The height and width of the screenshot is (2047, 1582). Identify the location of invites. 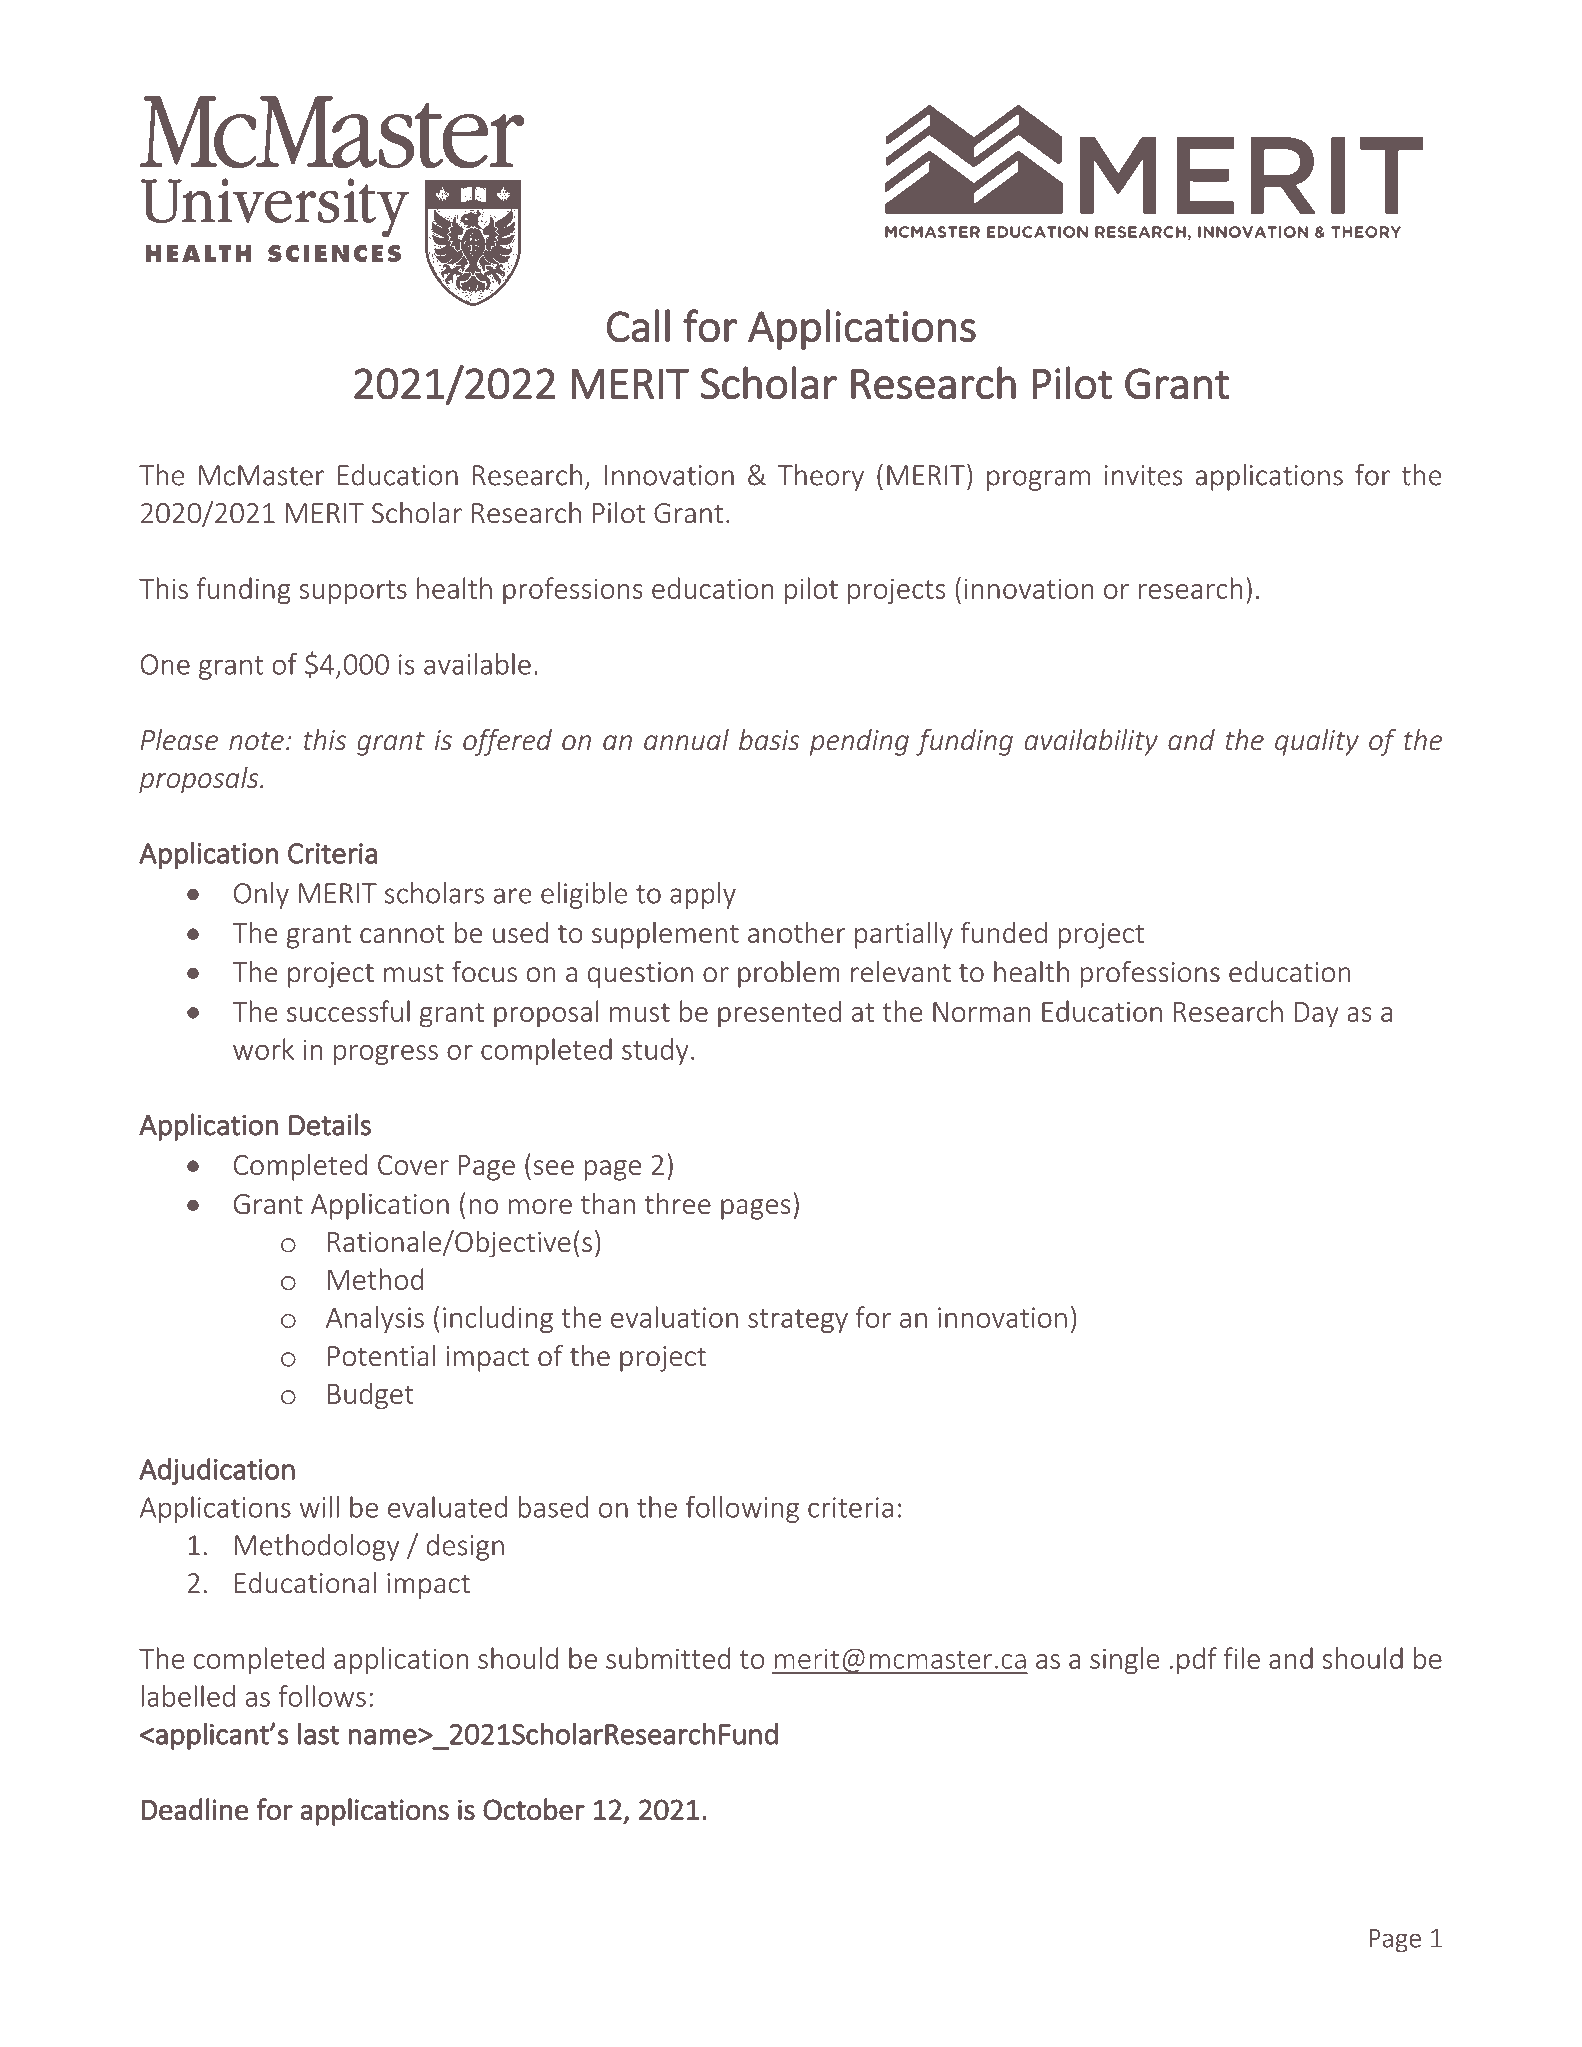
(1144, 475).
